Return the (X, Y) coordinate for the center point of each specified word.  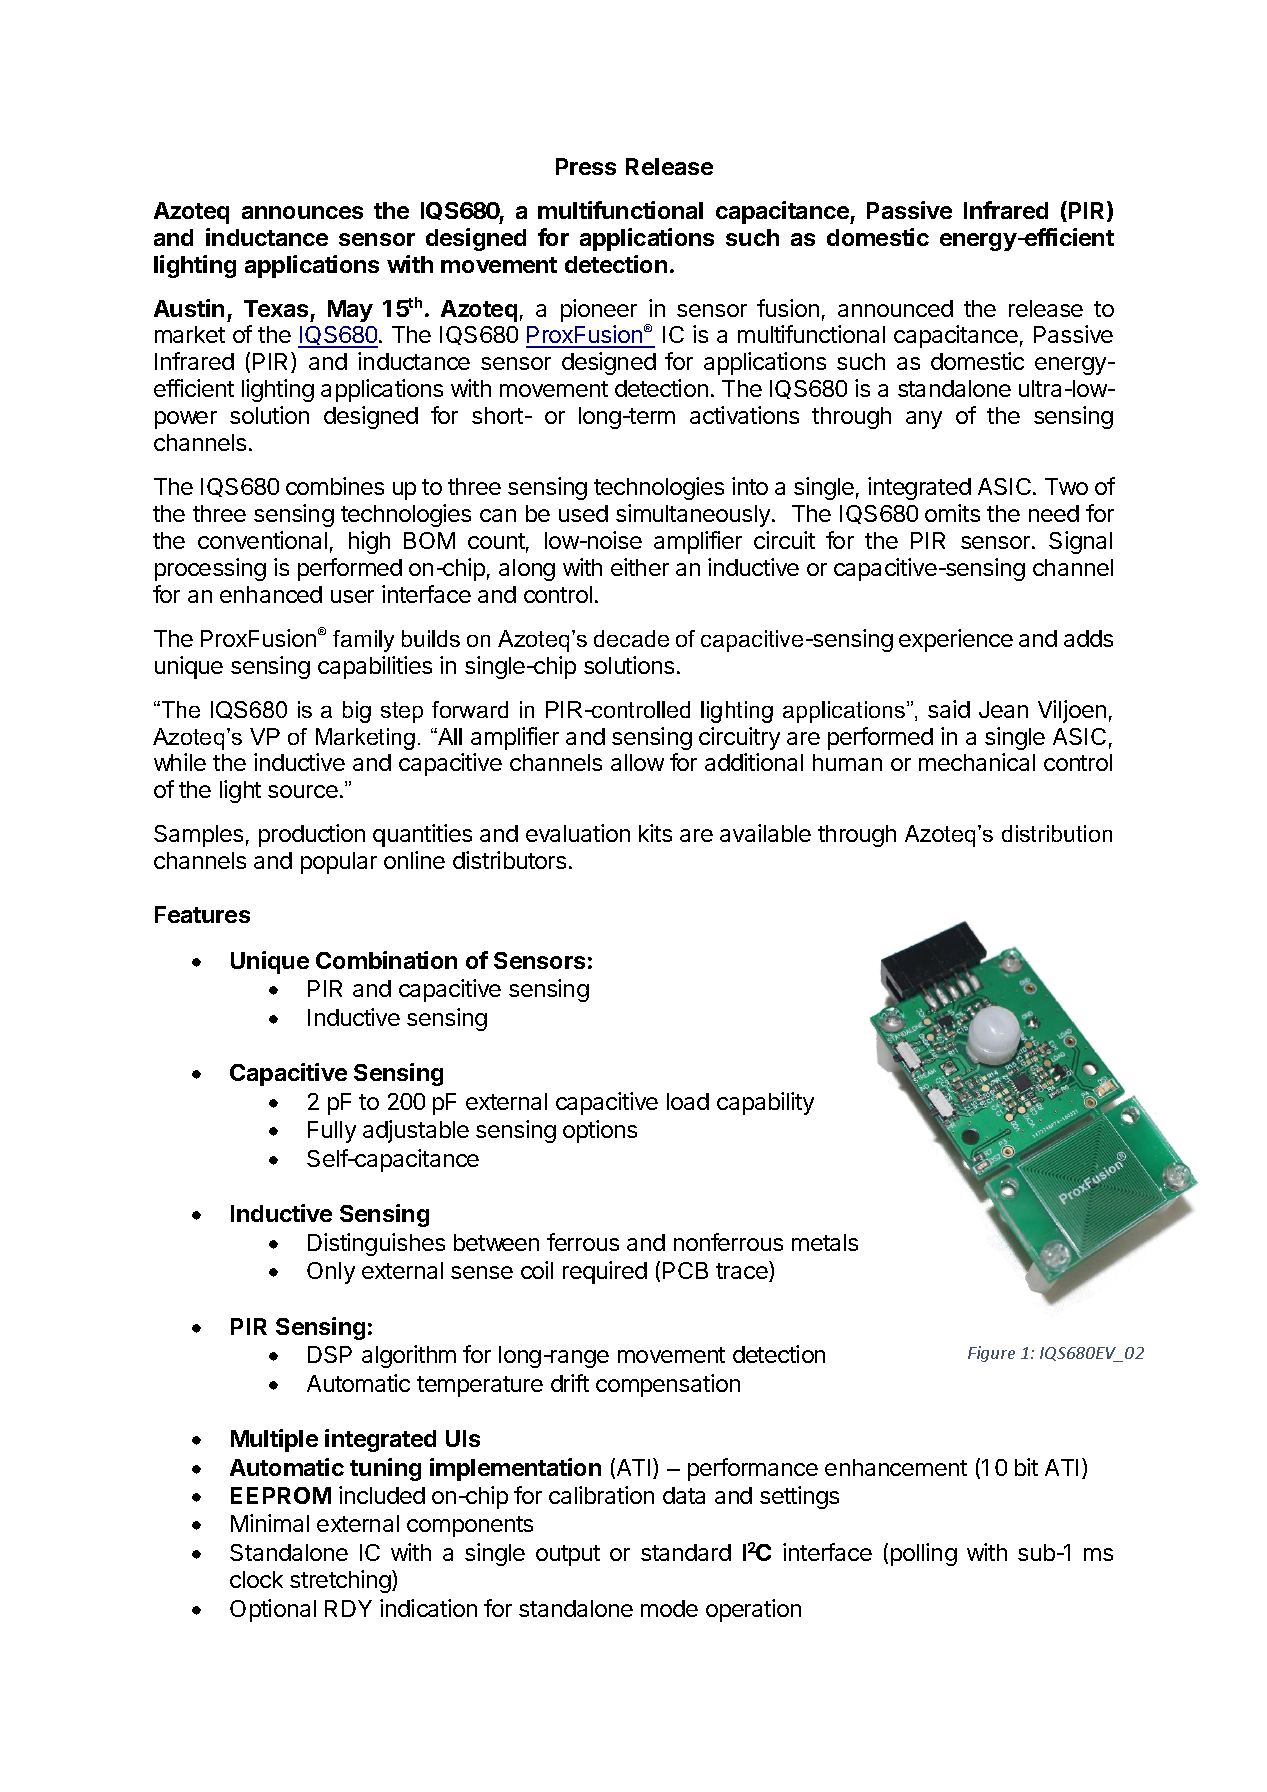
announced (895, 308)
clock (256, 1579)
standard (686, 1552)
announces (302, 212)
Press (586, 166)
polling (924, 1554)
